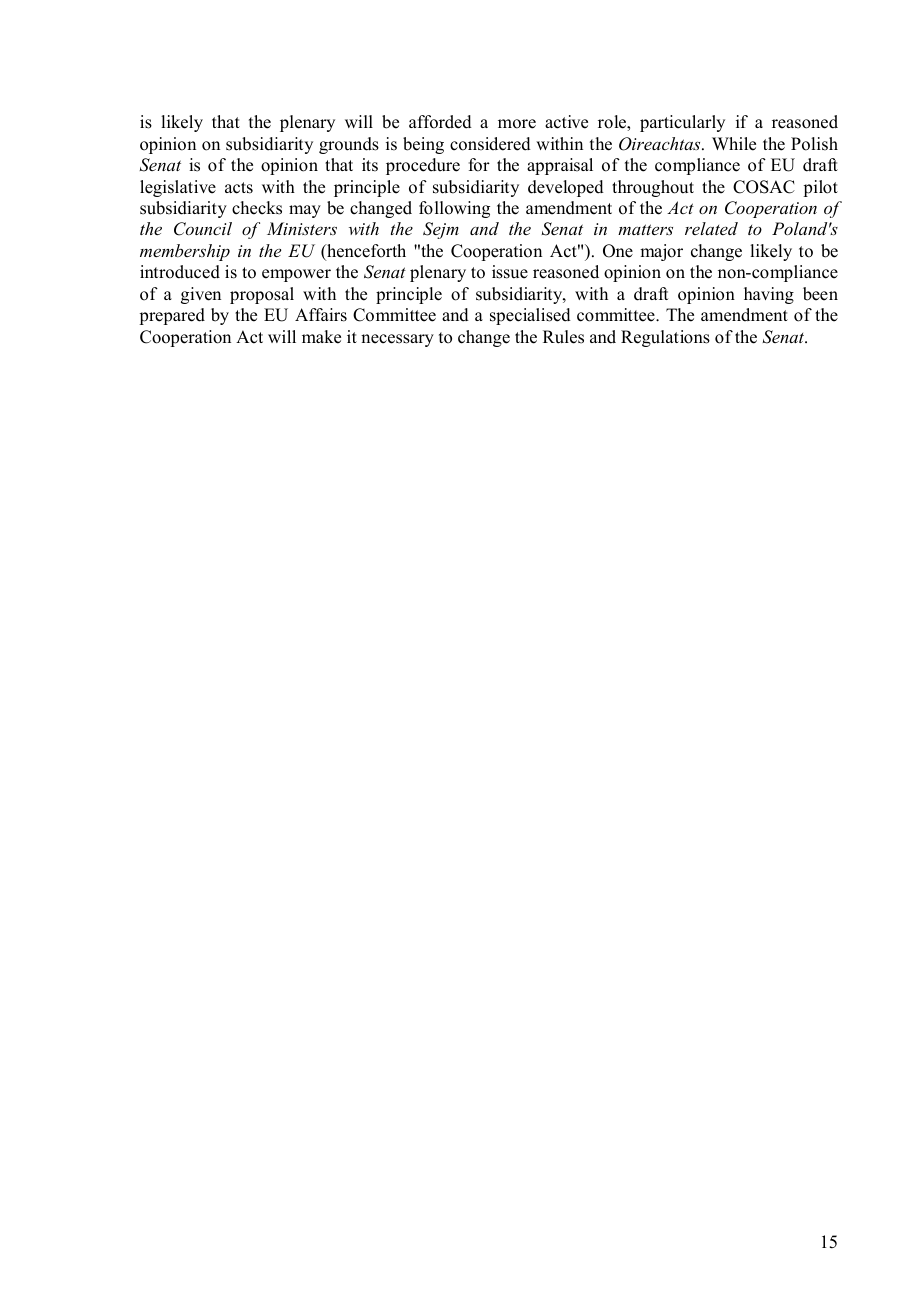  What do you see at coordinates (239, 188) in the screenshot?
I see `acts` at bounding box center [239, 188].
